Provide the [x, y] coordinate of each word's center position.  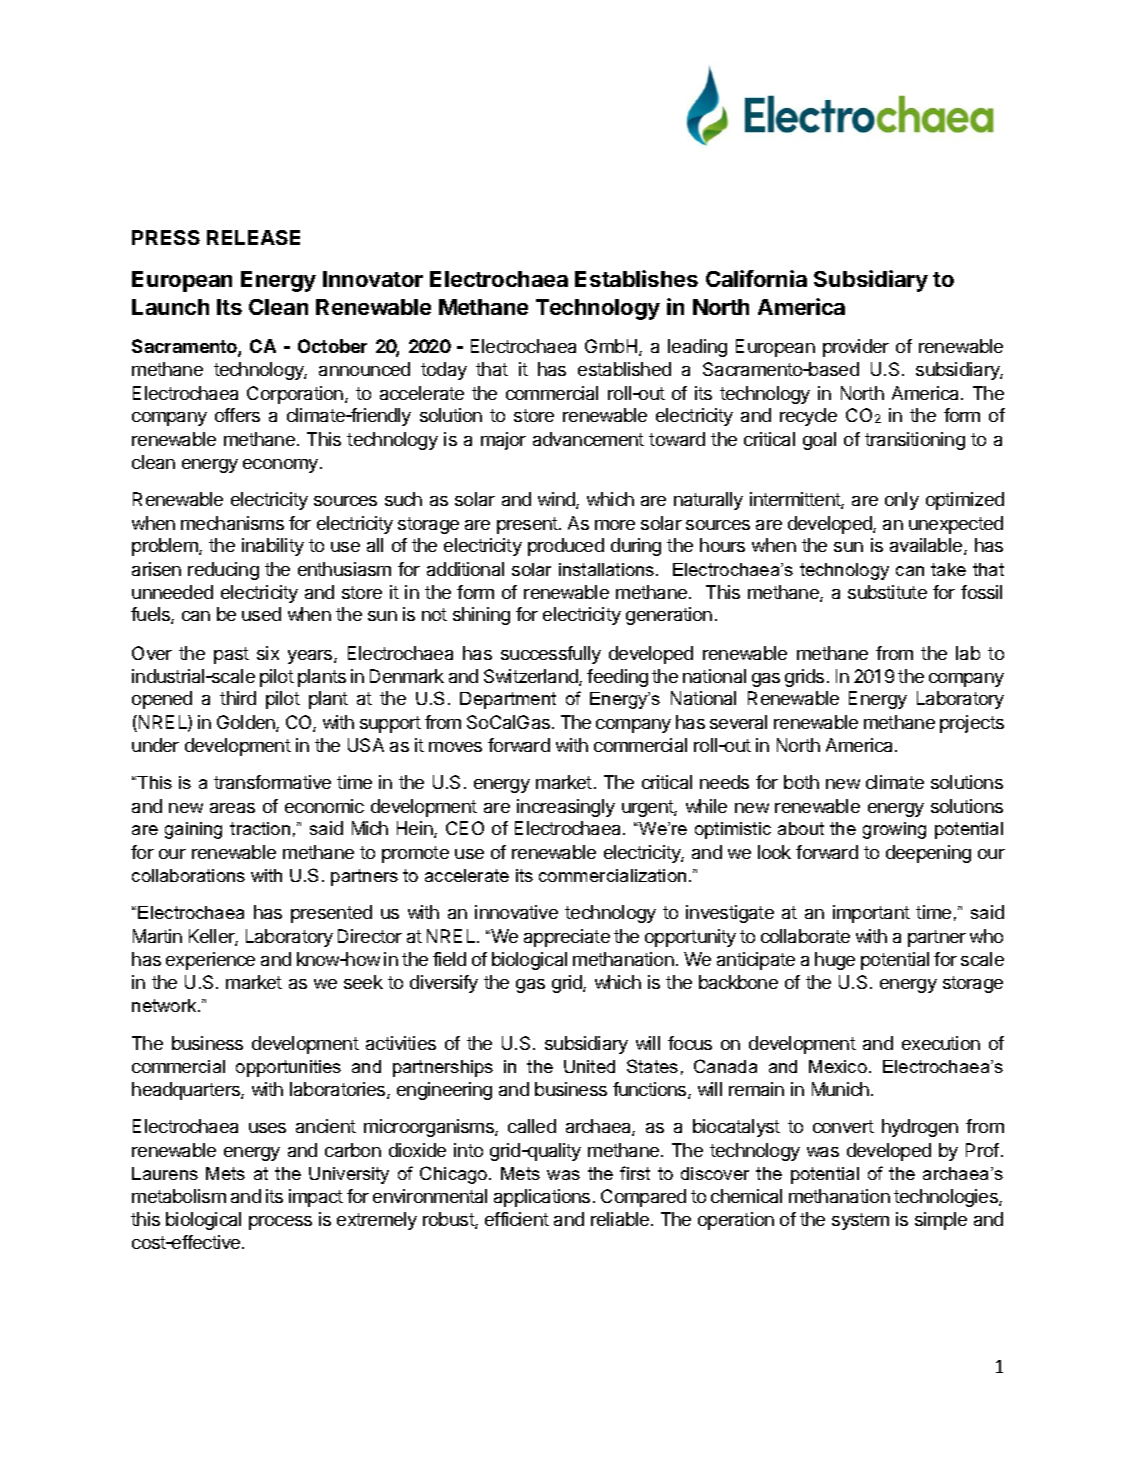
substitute [887, 592]
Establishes [636, 278]
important [871, 914]
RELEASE [253, 237]
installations [608, 569]
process [280, 1223]
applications [542, 1198]
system [860, 1221]
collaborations [188, 875]
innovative [516, 912]
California [756, 278]
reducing [223, 571]
